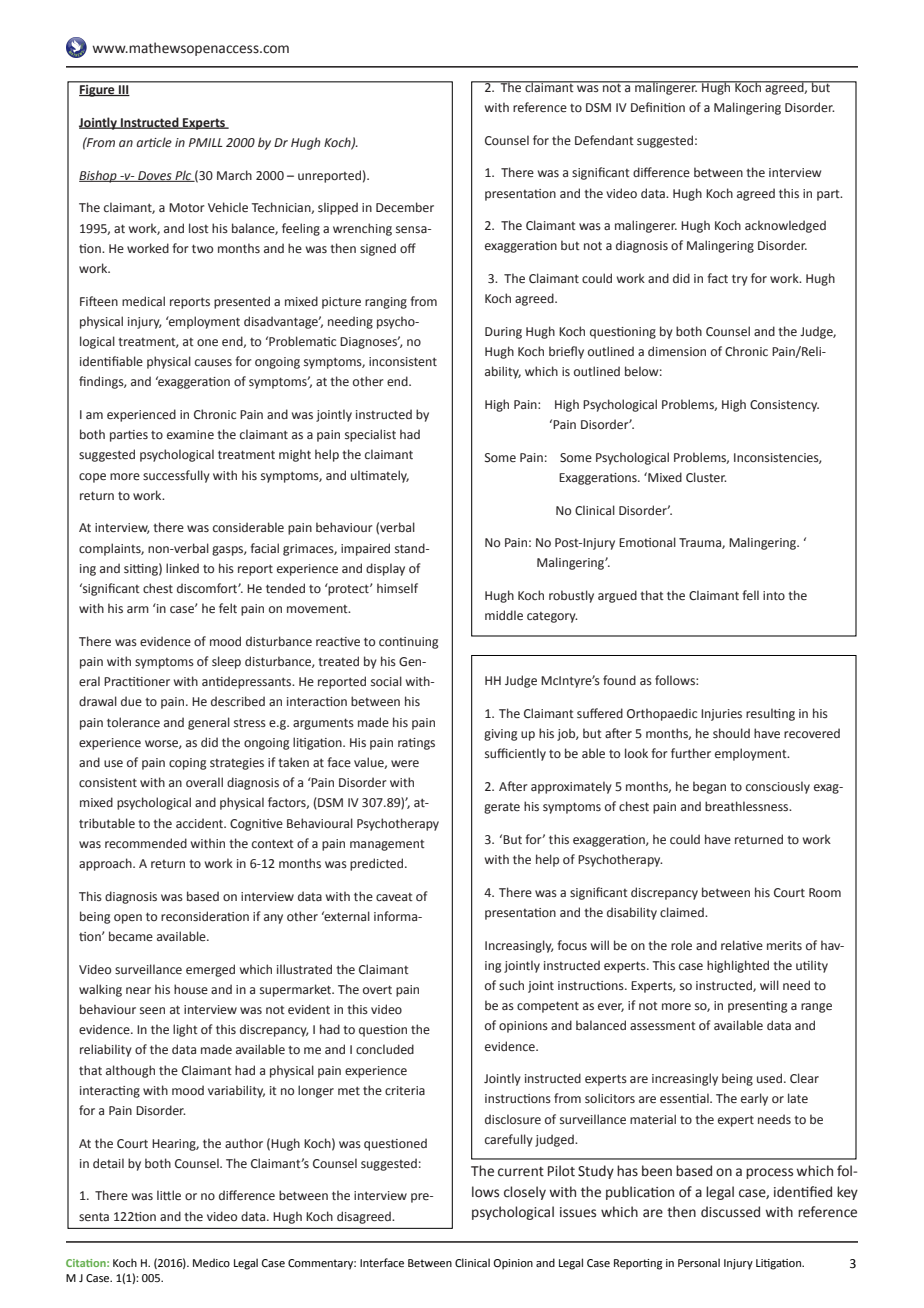 The width and height of the page is (924, 1308). I want to click on such, so click(511, 985).
